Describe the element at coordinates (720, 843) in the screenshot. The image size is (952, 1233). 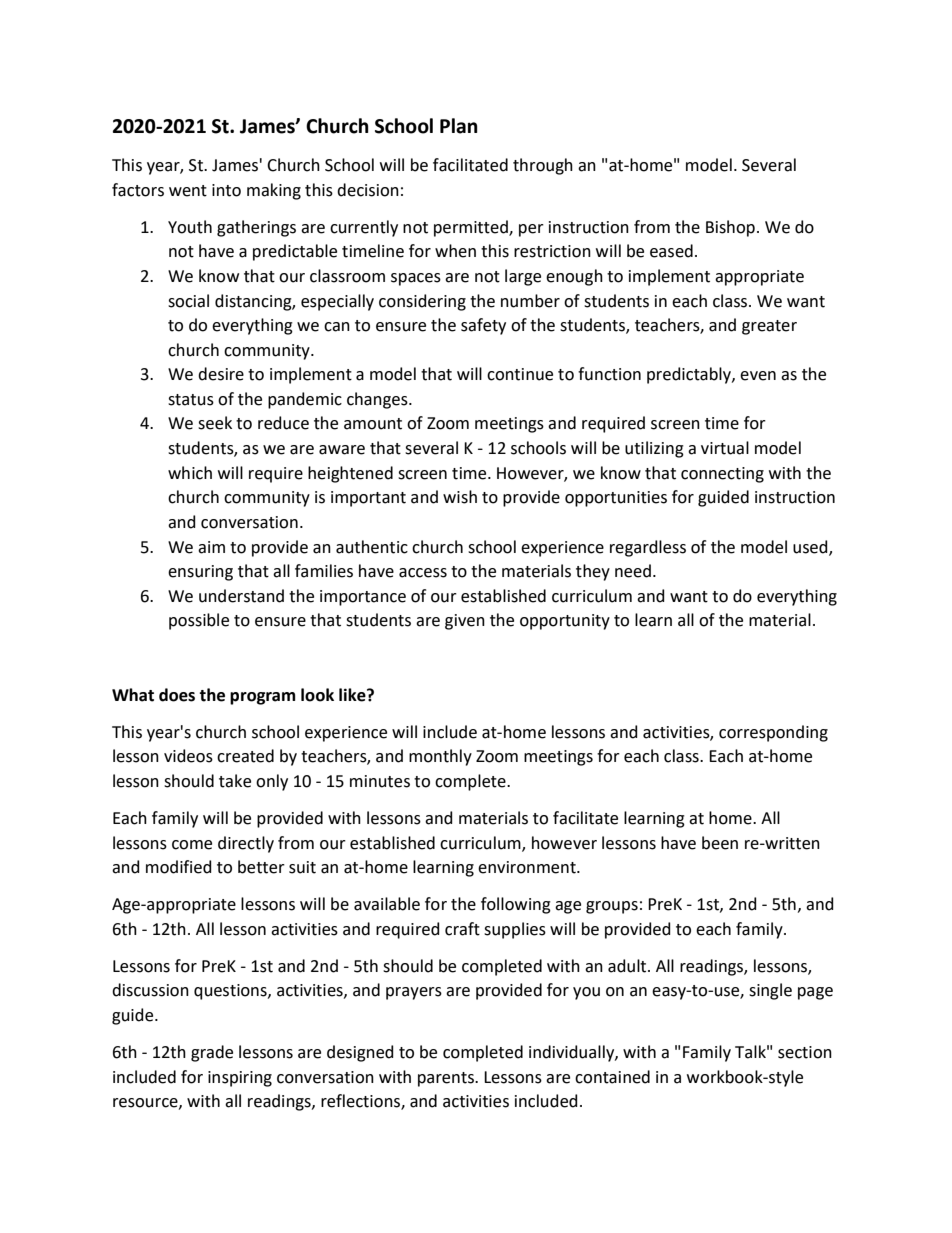
I see `been` at that location.
